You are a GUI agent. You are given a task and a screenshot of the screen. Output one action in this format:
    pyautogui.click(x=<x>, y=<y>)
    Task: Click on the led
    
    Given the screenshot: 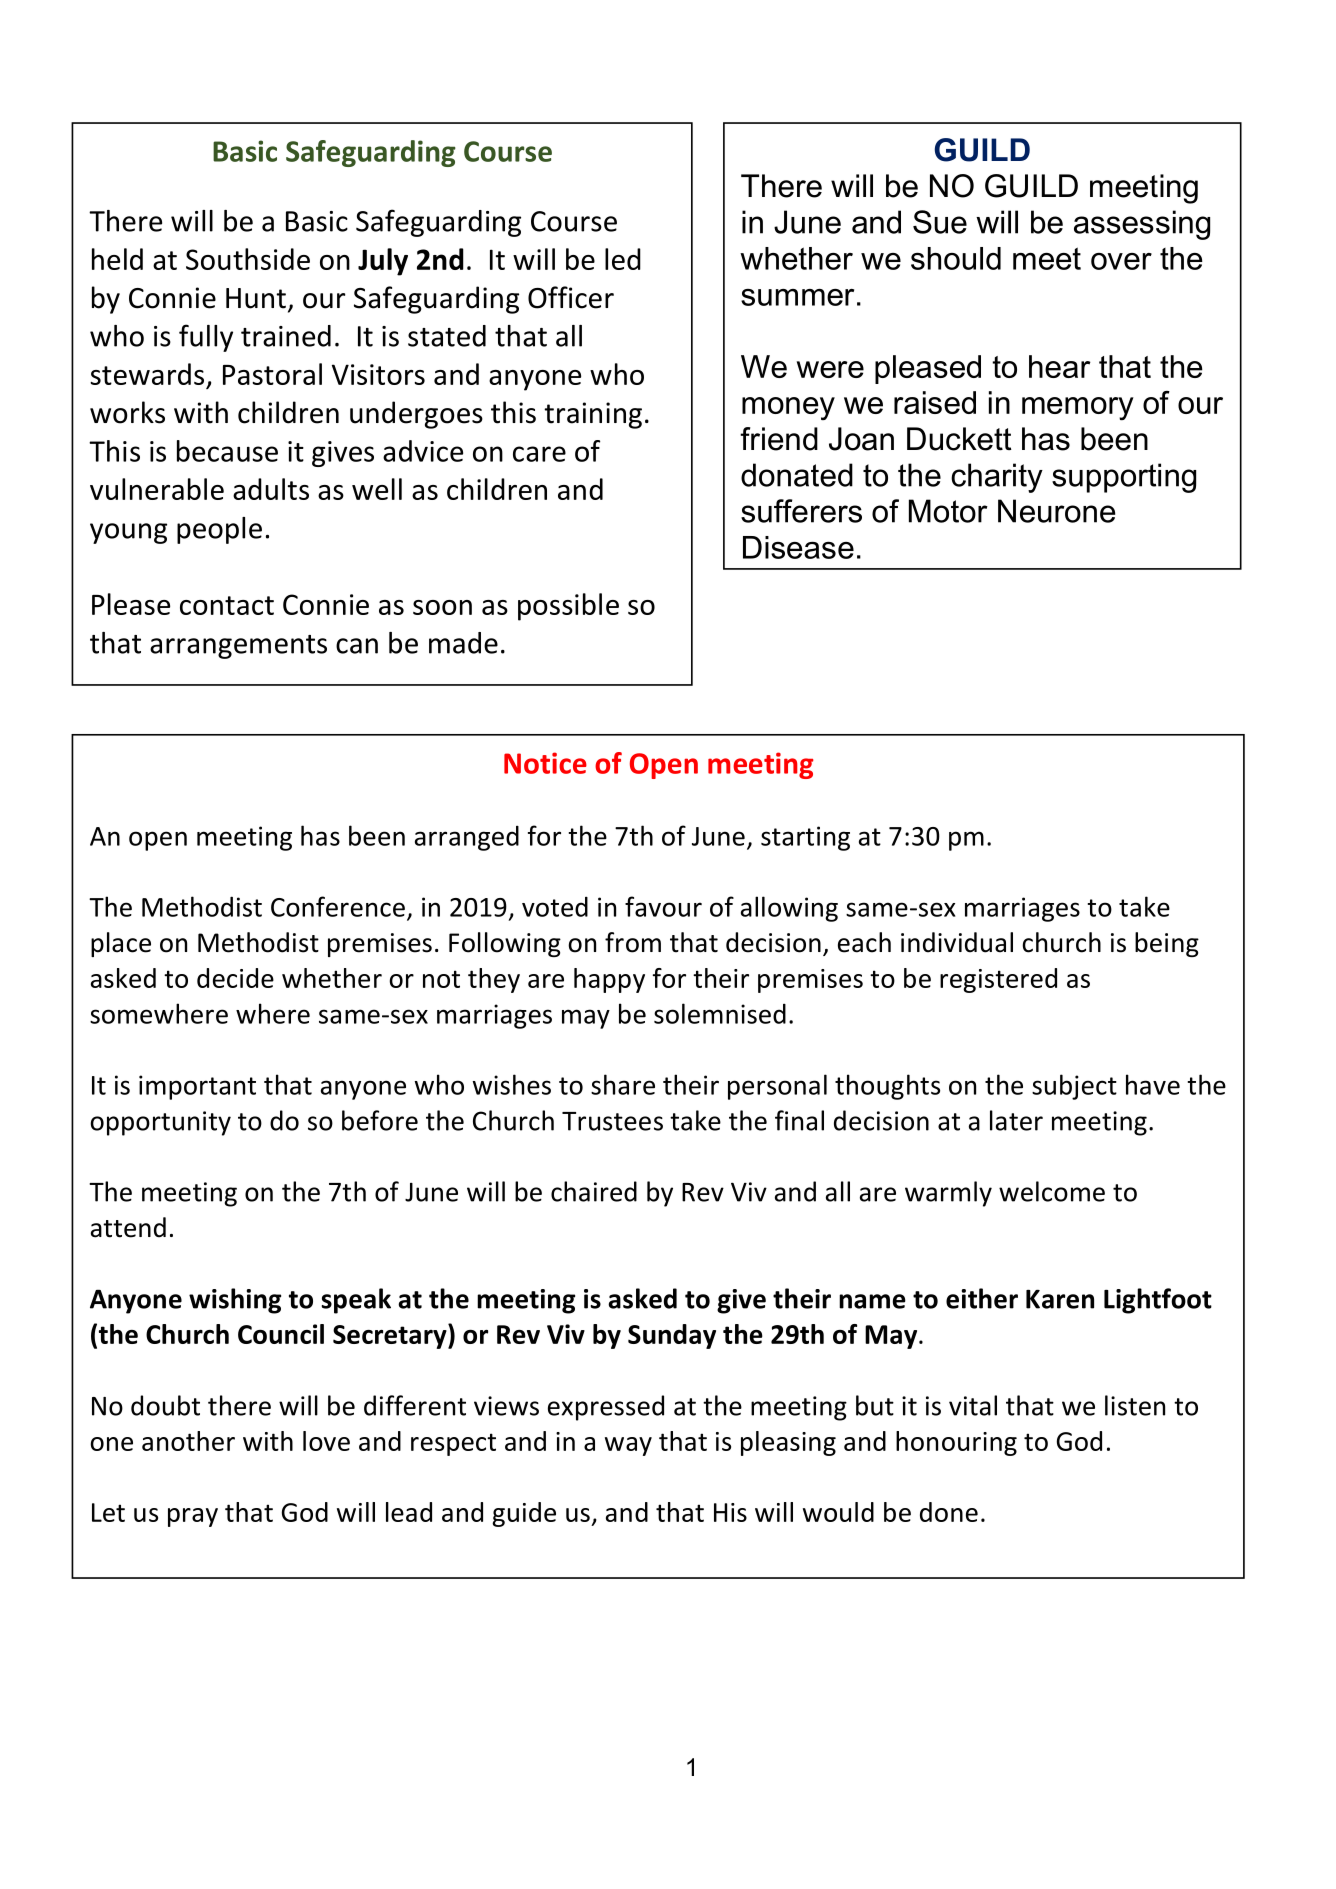 What is the action you would take?
    pyautogui.click(x=623, y=259)
